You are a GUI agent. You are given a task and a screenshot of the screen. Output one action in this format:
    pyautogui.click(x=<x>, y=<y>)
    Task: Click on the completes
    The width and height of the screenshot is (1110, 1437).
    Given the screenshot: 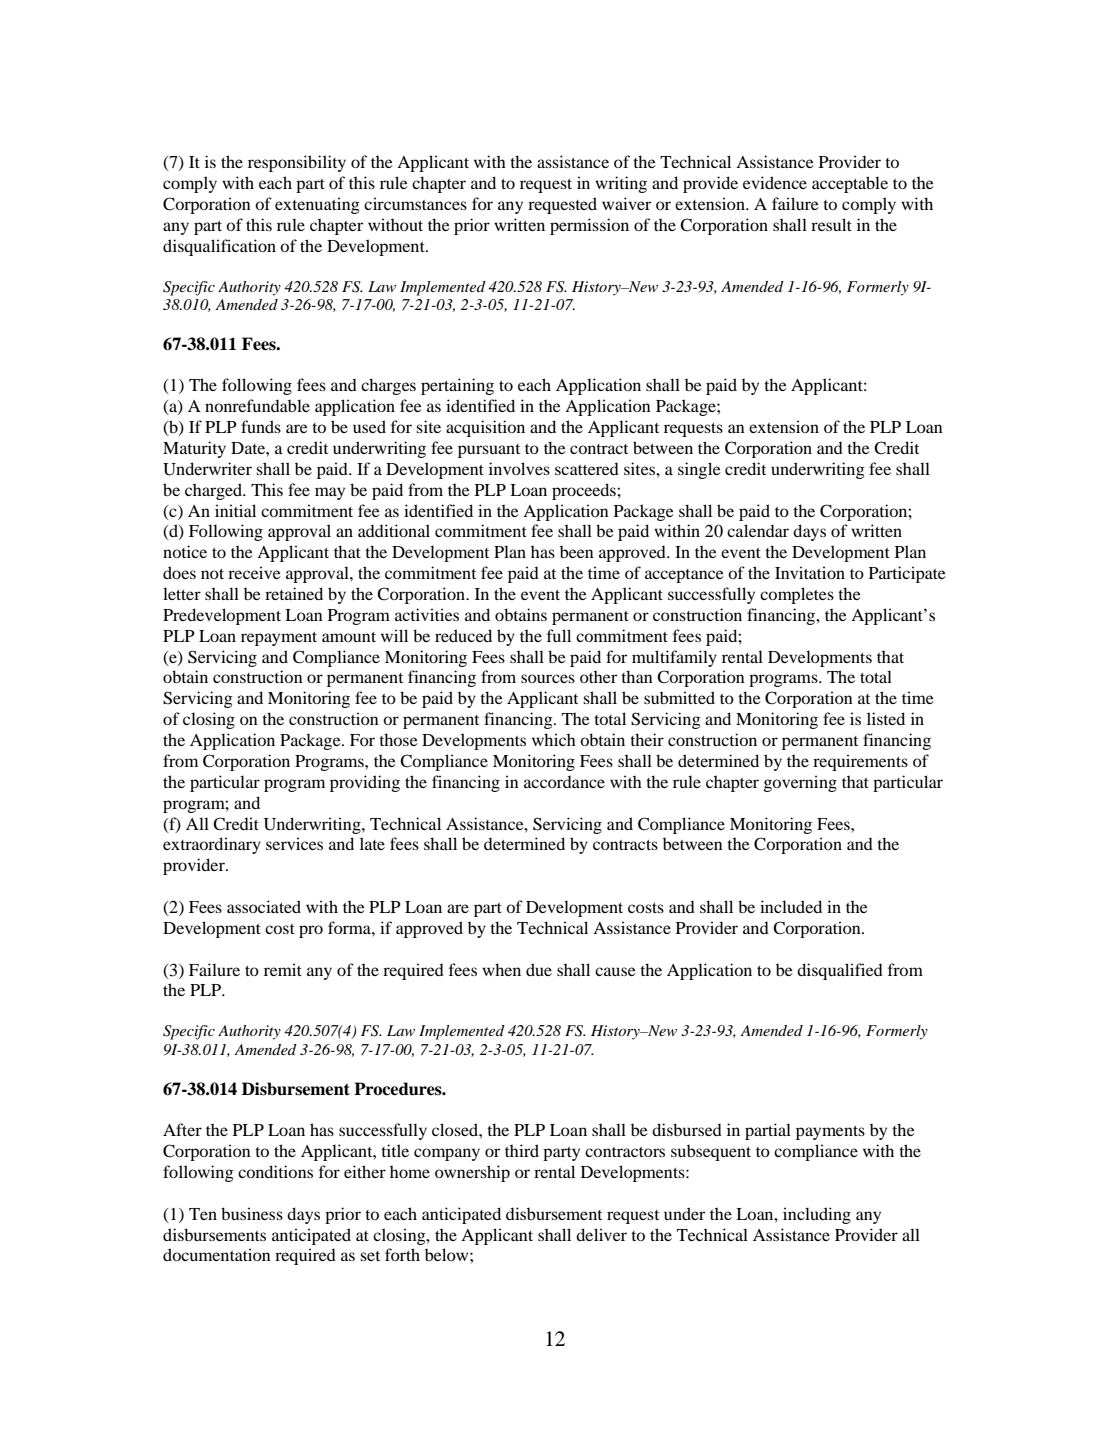 What is the action you would take?
    pyautogui.click(x=797, y=595)
